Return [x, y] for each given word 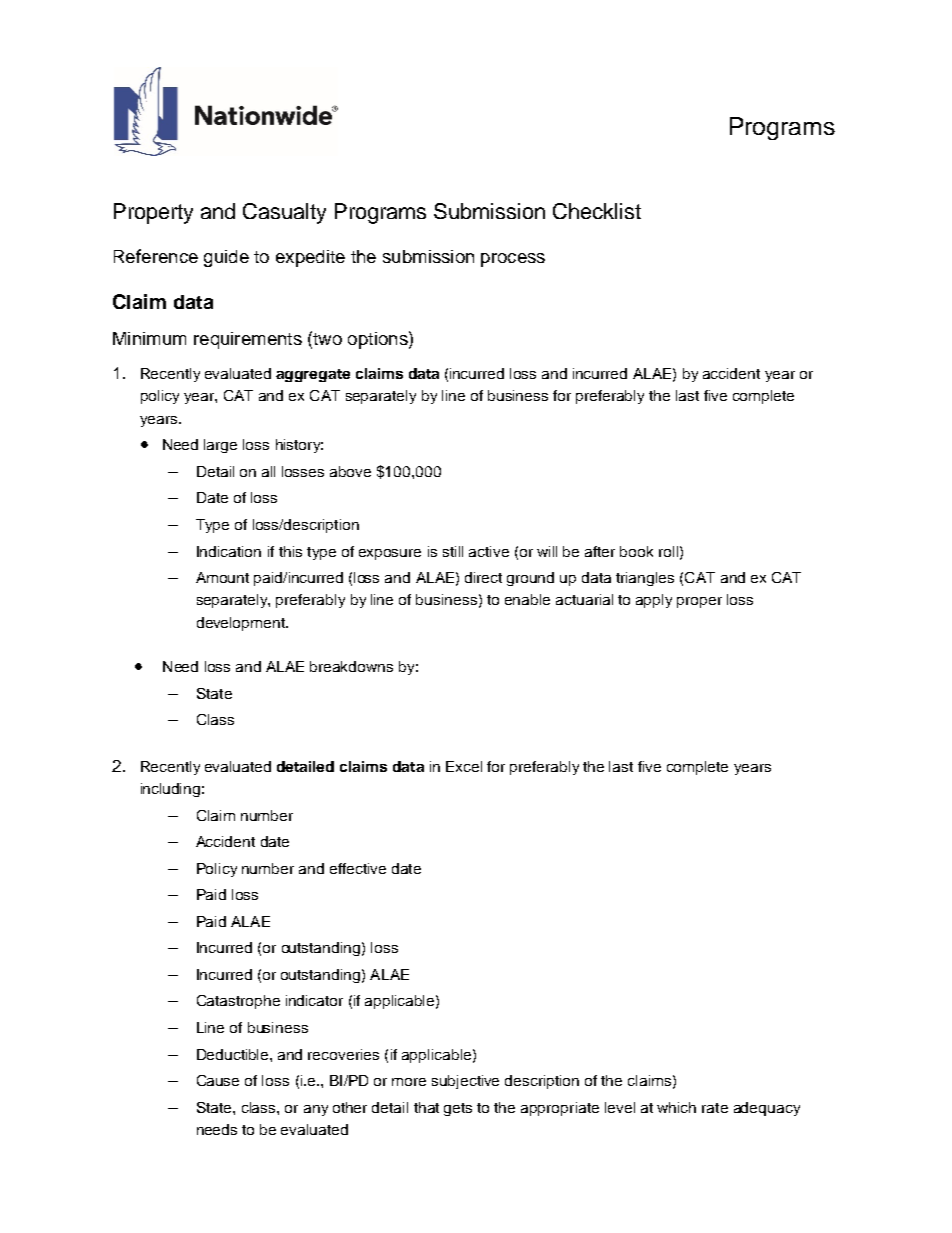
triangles [645, 579]
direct [483, 577]
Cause [218, 1080]
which [676, 1107]
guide [226, 258]
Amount [222, 577]
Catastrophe [238, 1002]
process [513, 260]
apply [654, 601]
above [350, 471]
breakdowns [351, 666]
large [220, 446]
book [636, 551]
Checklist [597, 211]
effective [358, 868]
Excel [464, 766]
